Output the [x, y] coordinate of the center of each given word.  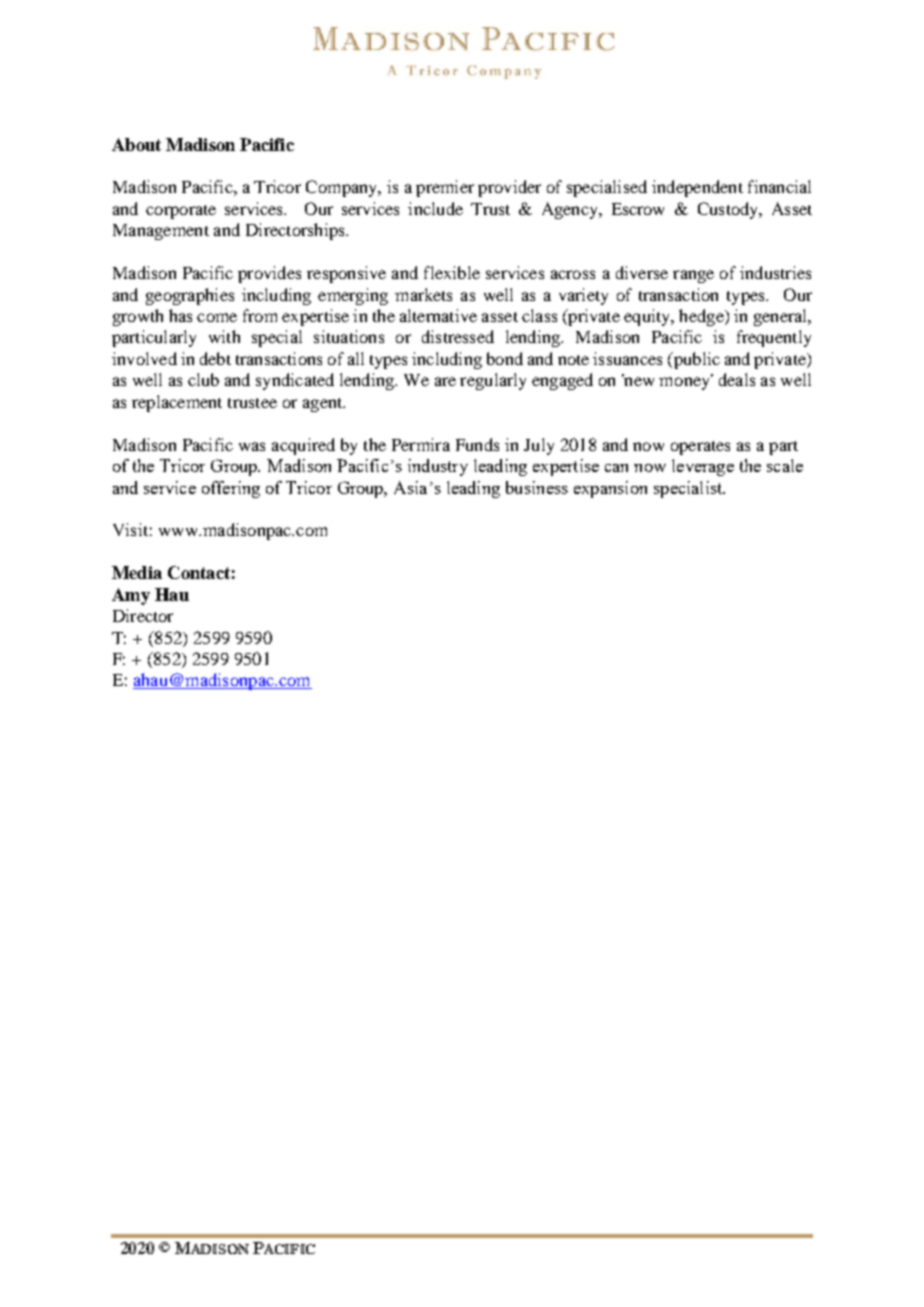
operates [700, 448]
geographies [190, 296]
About [136, 144]
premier [445, 188]
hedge [702, 317]
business [537, 487]
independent [697, 188]
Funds [477, 444]
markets [423, 294]
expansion [610, 489]
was [252, 446]
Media [137, 572]
